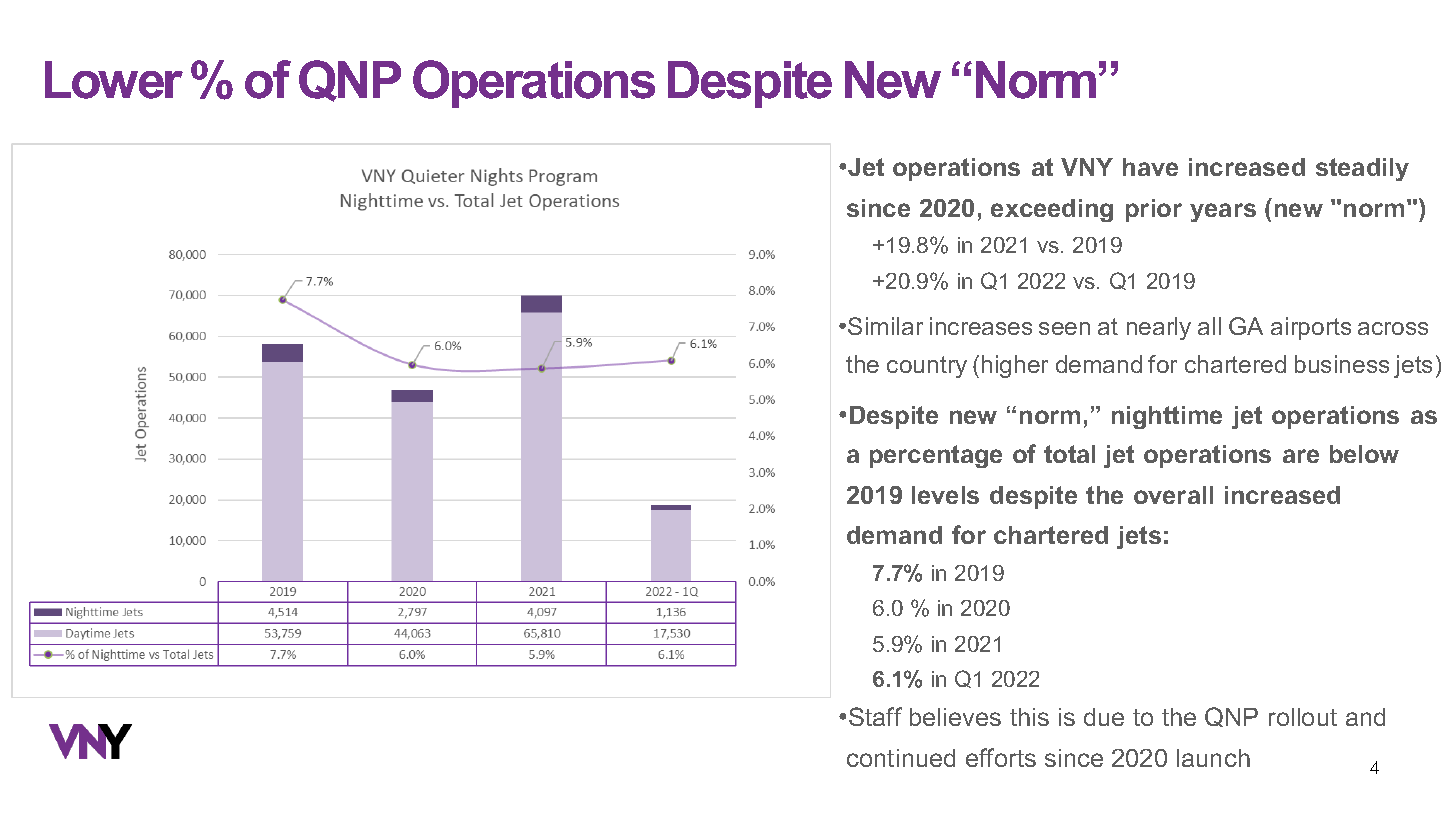  I want to click on percentage, so click(936, 456).
